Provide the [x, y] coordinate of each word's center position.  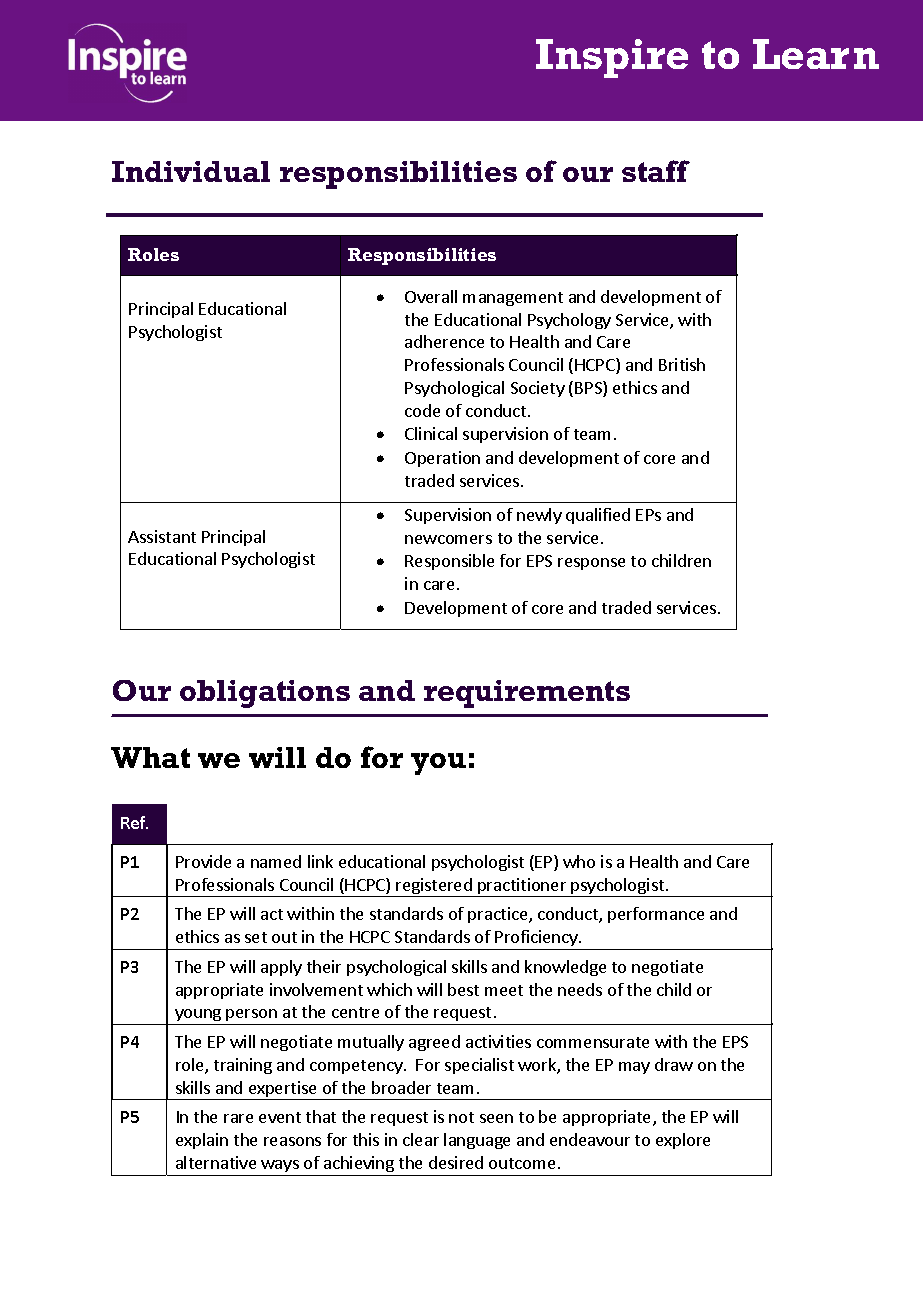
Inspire [612, 58]
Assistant [162, 536]
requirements [527, 694]
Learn [816, 54]
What [150, 757]
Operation [442, 459]
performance [656, 915]
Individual [191, 171]
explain [202, 1141]
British [682, 364]
